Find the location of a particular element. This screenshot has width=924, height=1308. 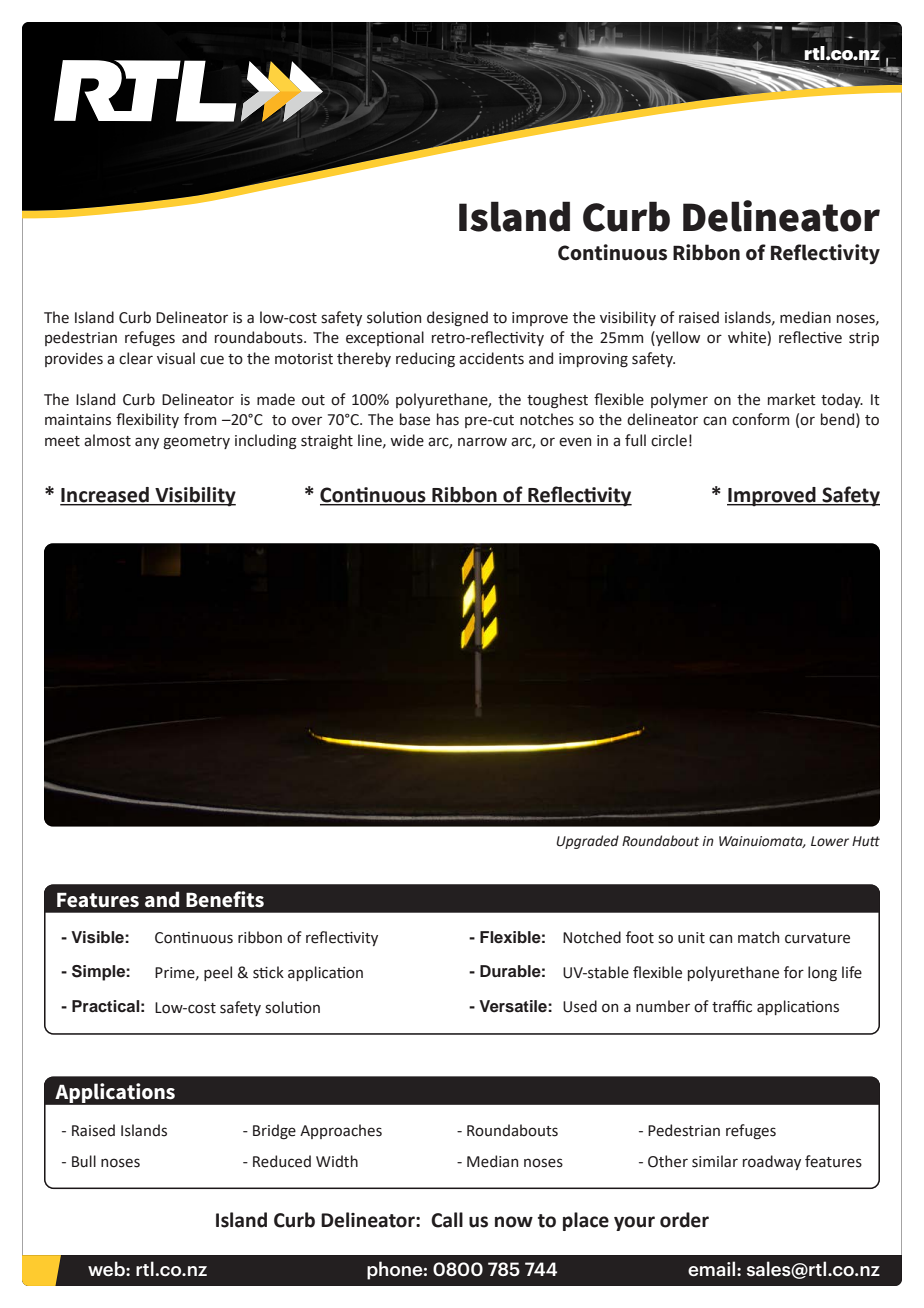

Upgraded is located at coordinates (587, 842).
